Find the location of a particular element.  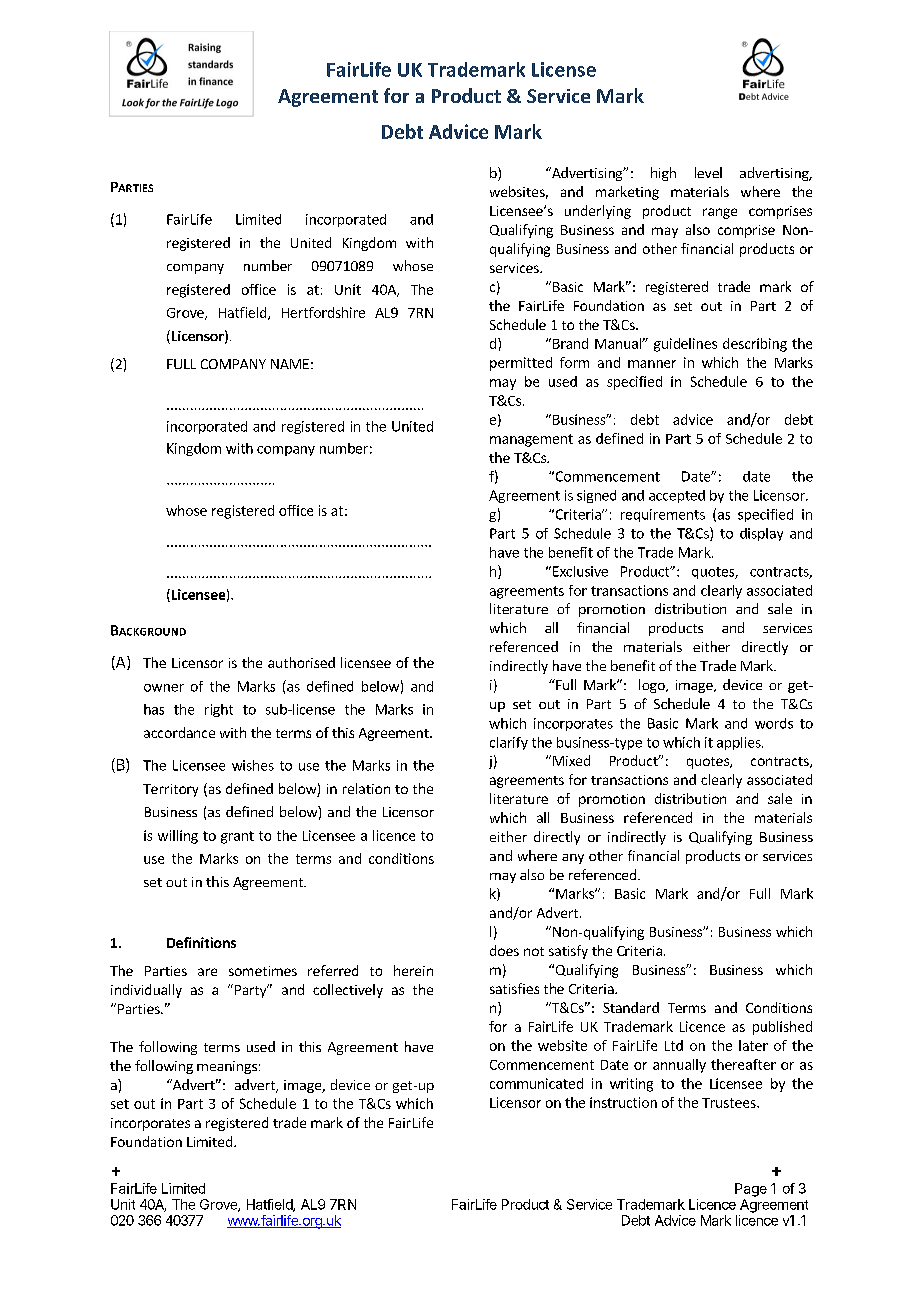

range is located at coordinates (720, 213).
